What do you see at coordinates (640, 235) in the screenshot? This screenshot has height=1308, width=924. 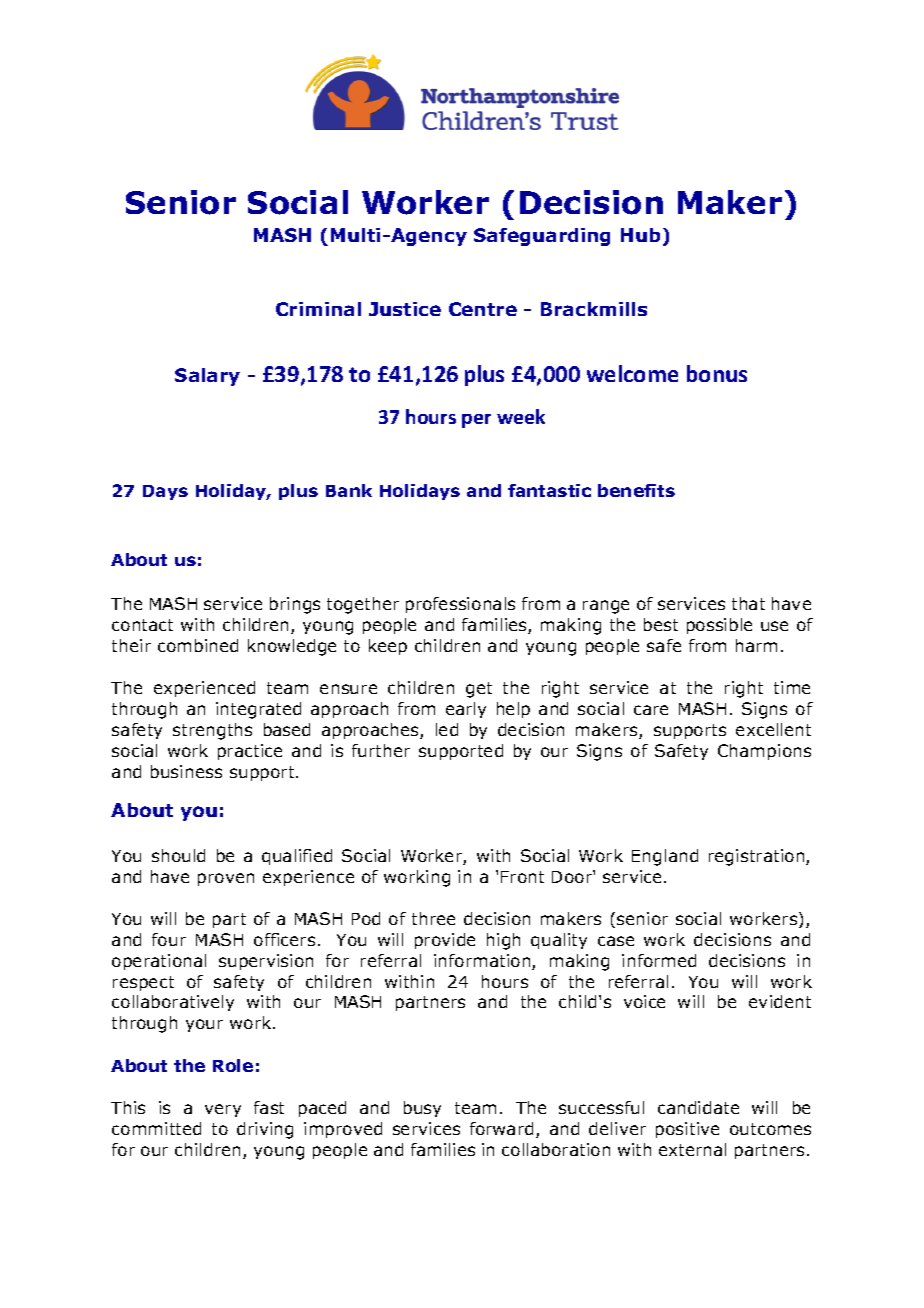 I see `Hub` at bounding box center [640, 235].
